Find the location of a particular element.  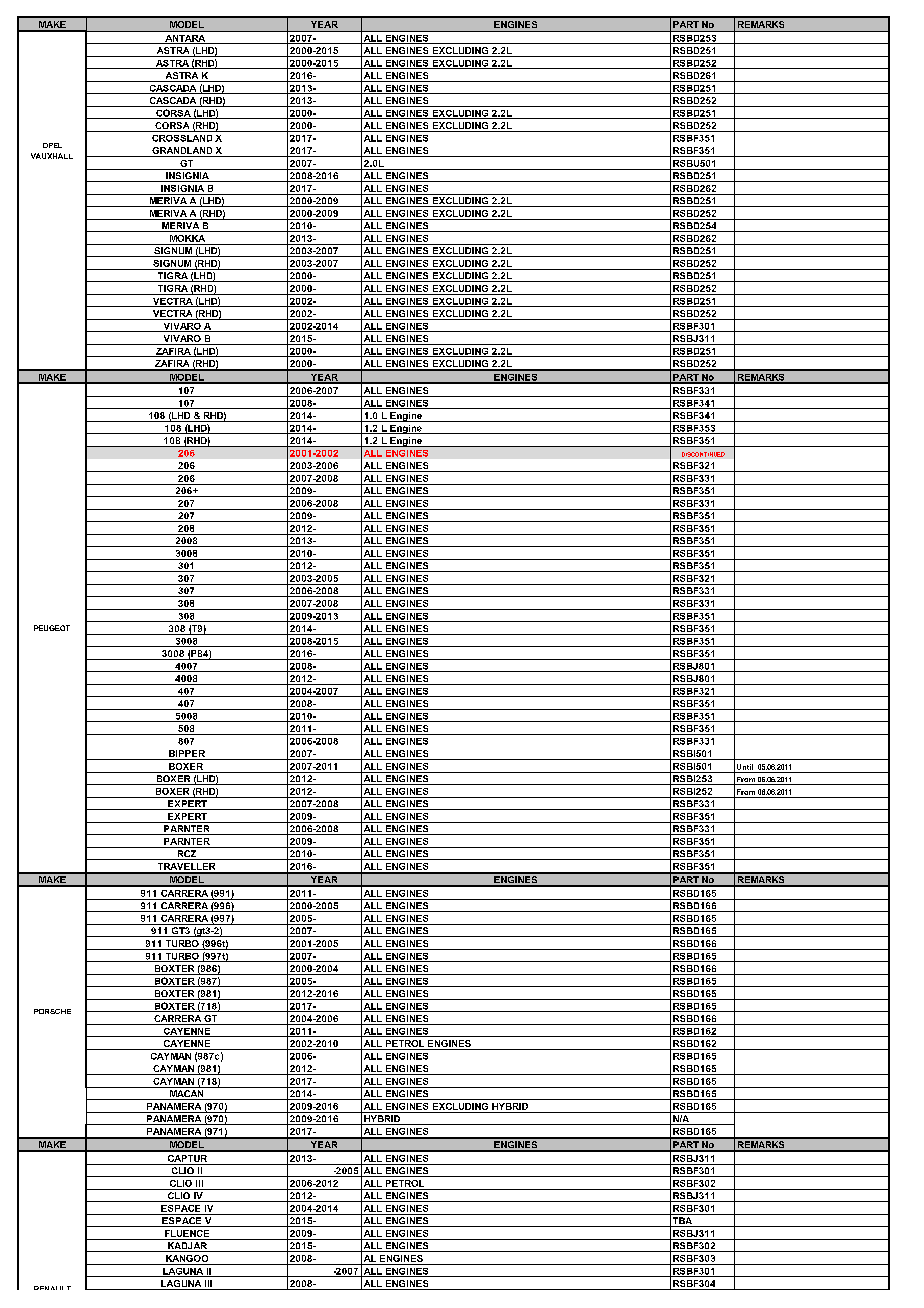

OPEL is located at coordinates (52, 145).
